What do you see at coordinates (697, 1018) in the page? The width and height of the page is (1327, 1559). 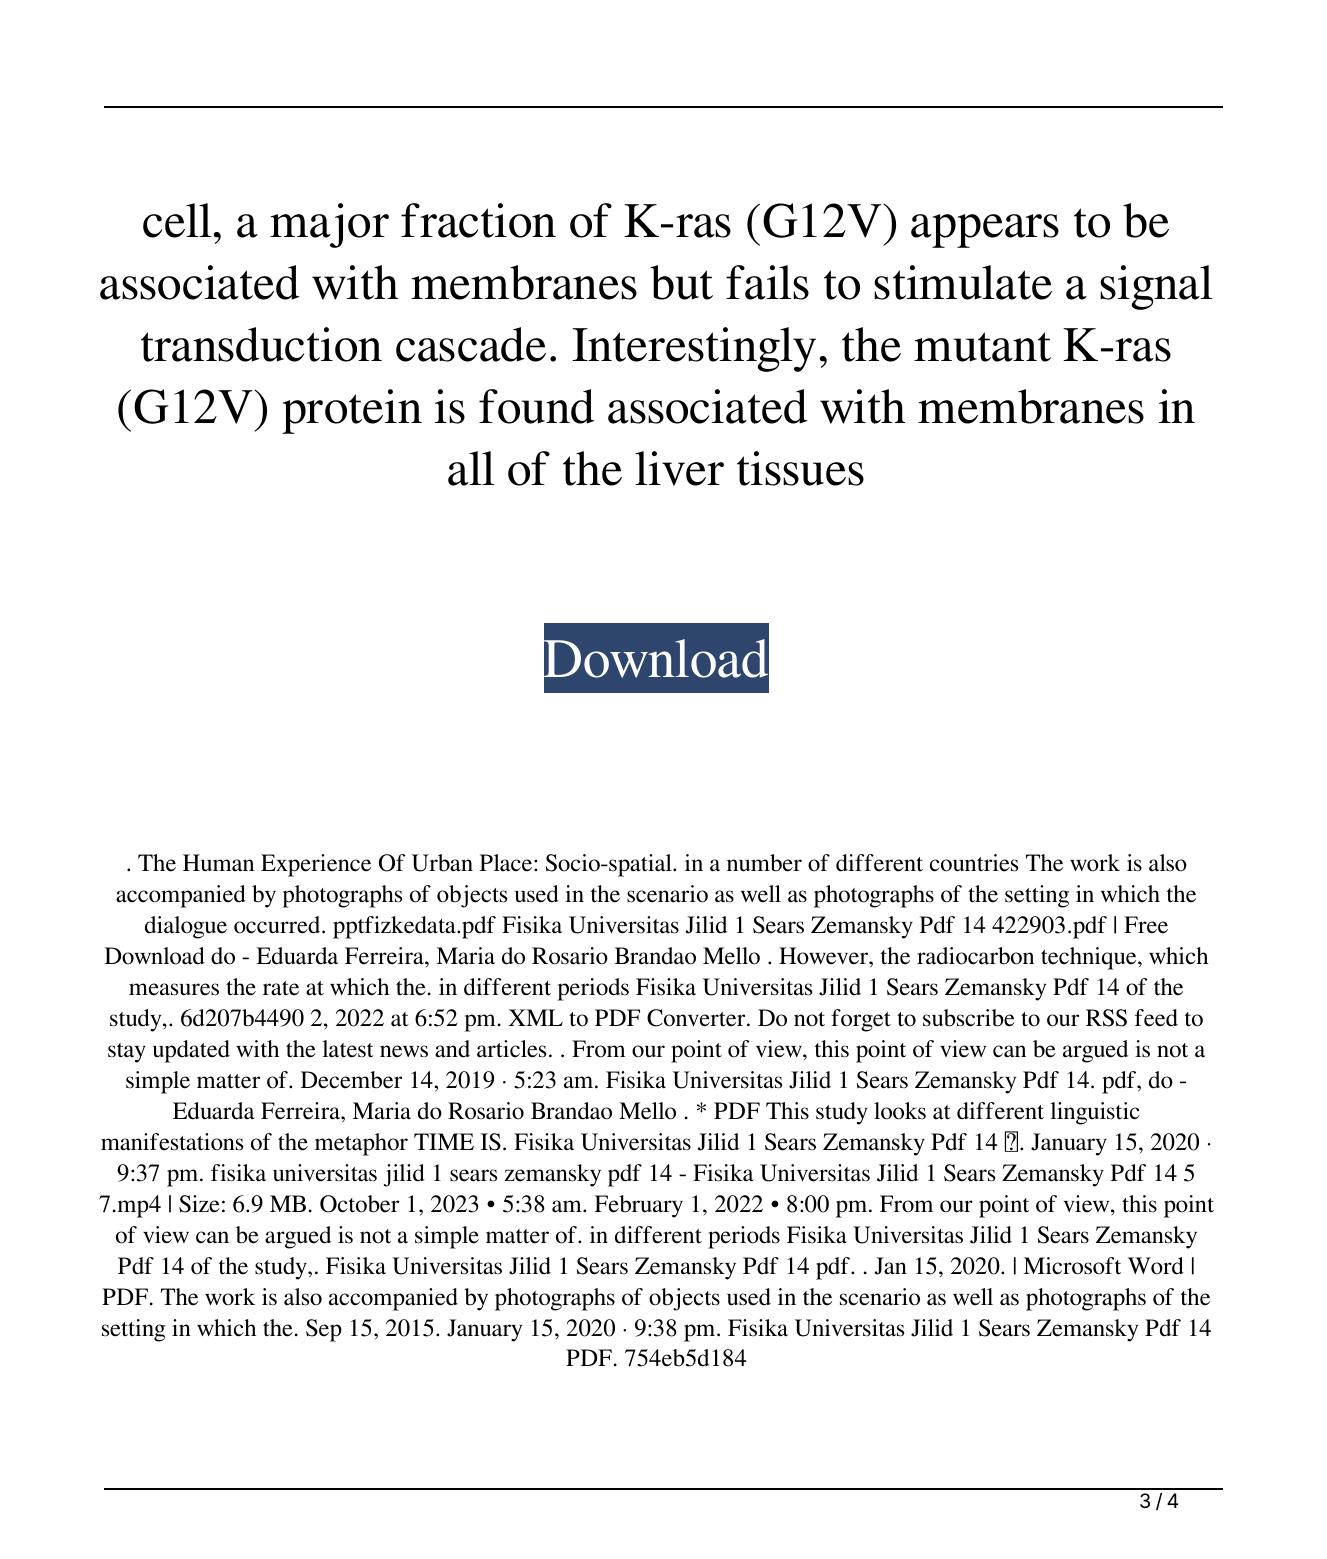 I see `Converter` at bounding box center [697, 1018].
